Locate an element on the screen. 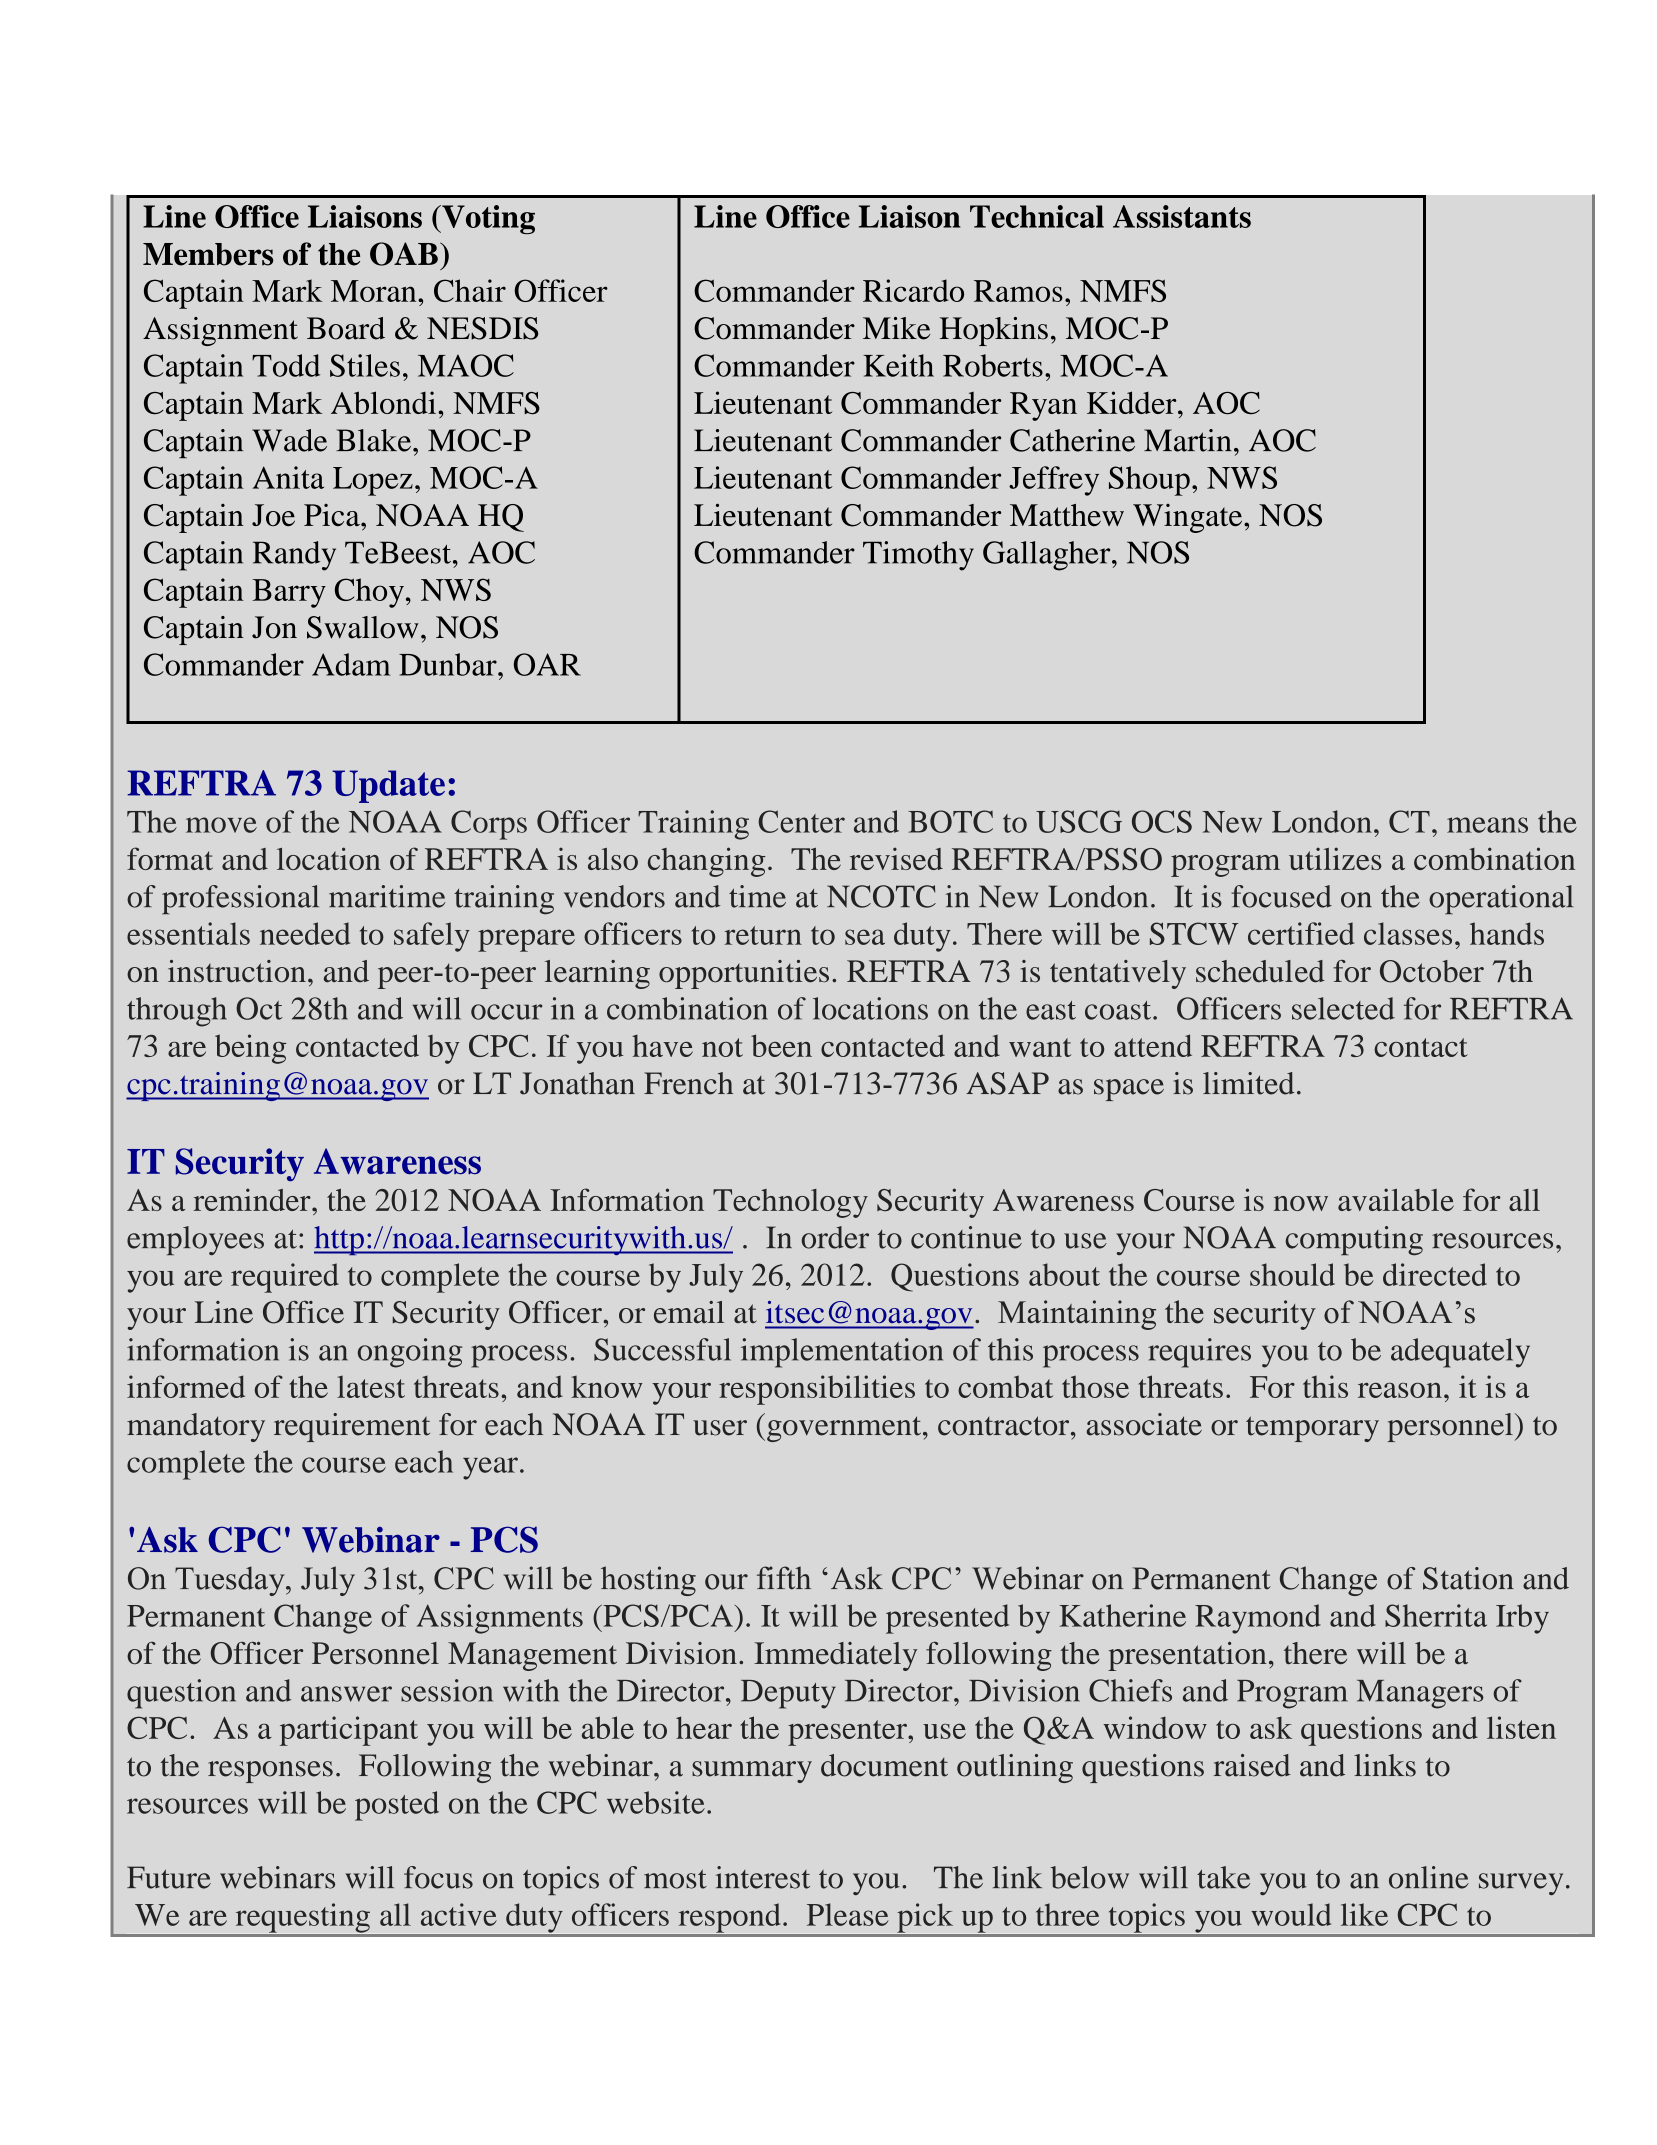 The width and height of the screenshot is (1657, 2145). requesting is located at coordinates (302, 1918).
